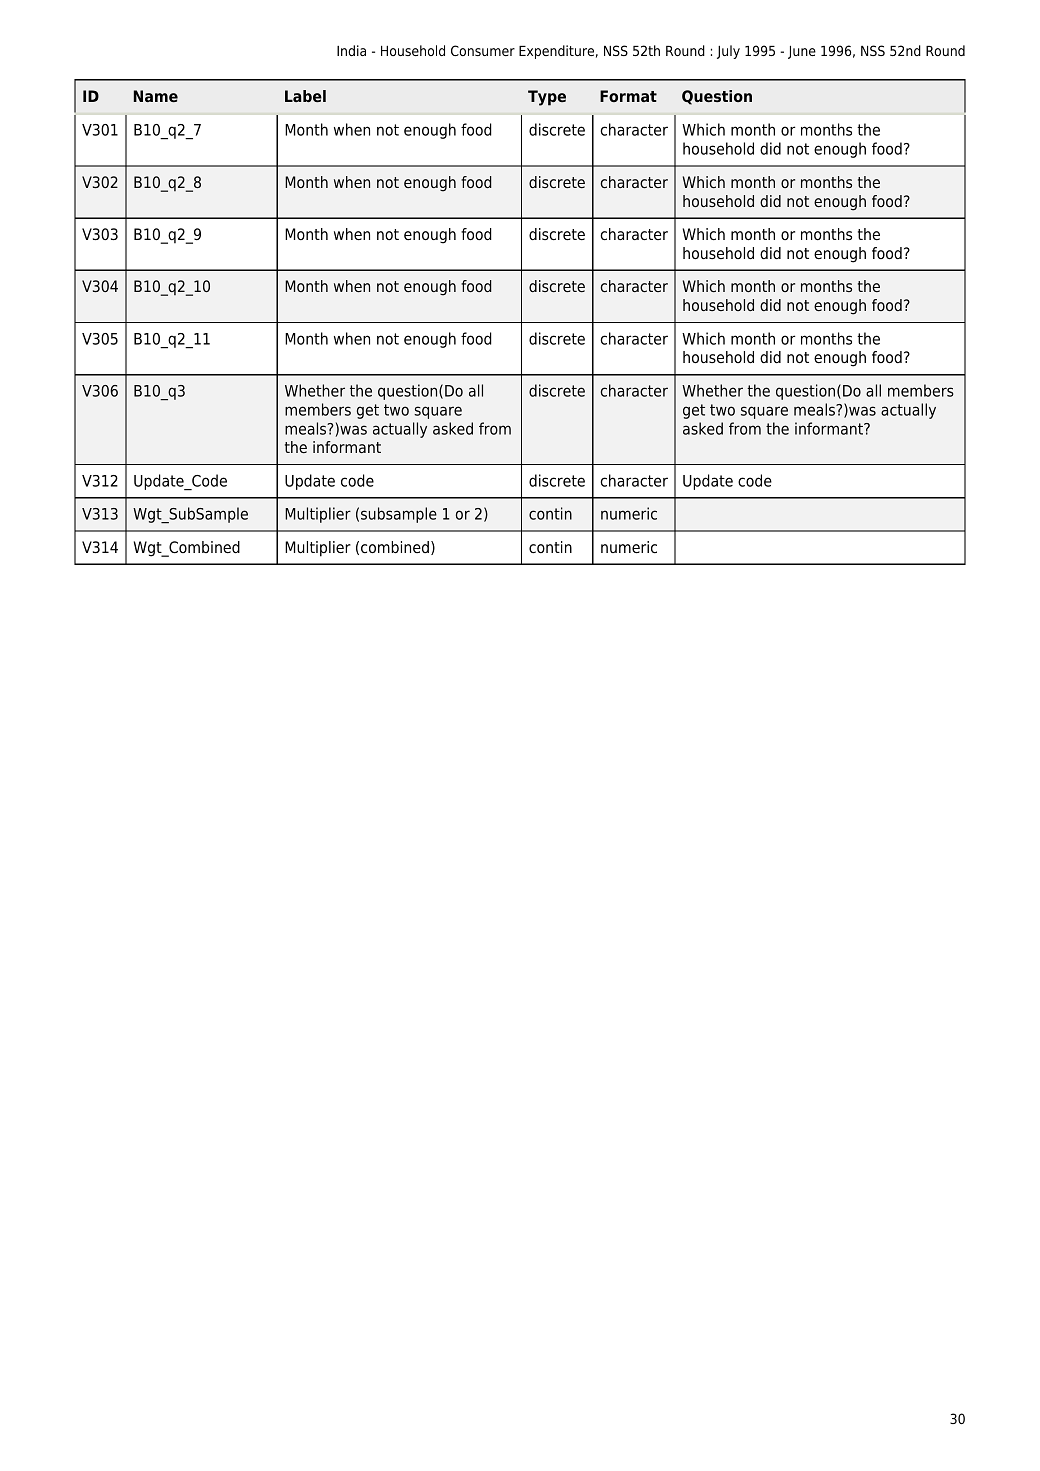 This screenshot has width=1040, height=1471. I want to click on June, so click(802, 52).
